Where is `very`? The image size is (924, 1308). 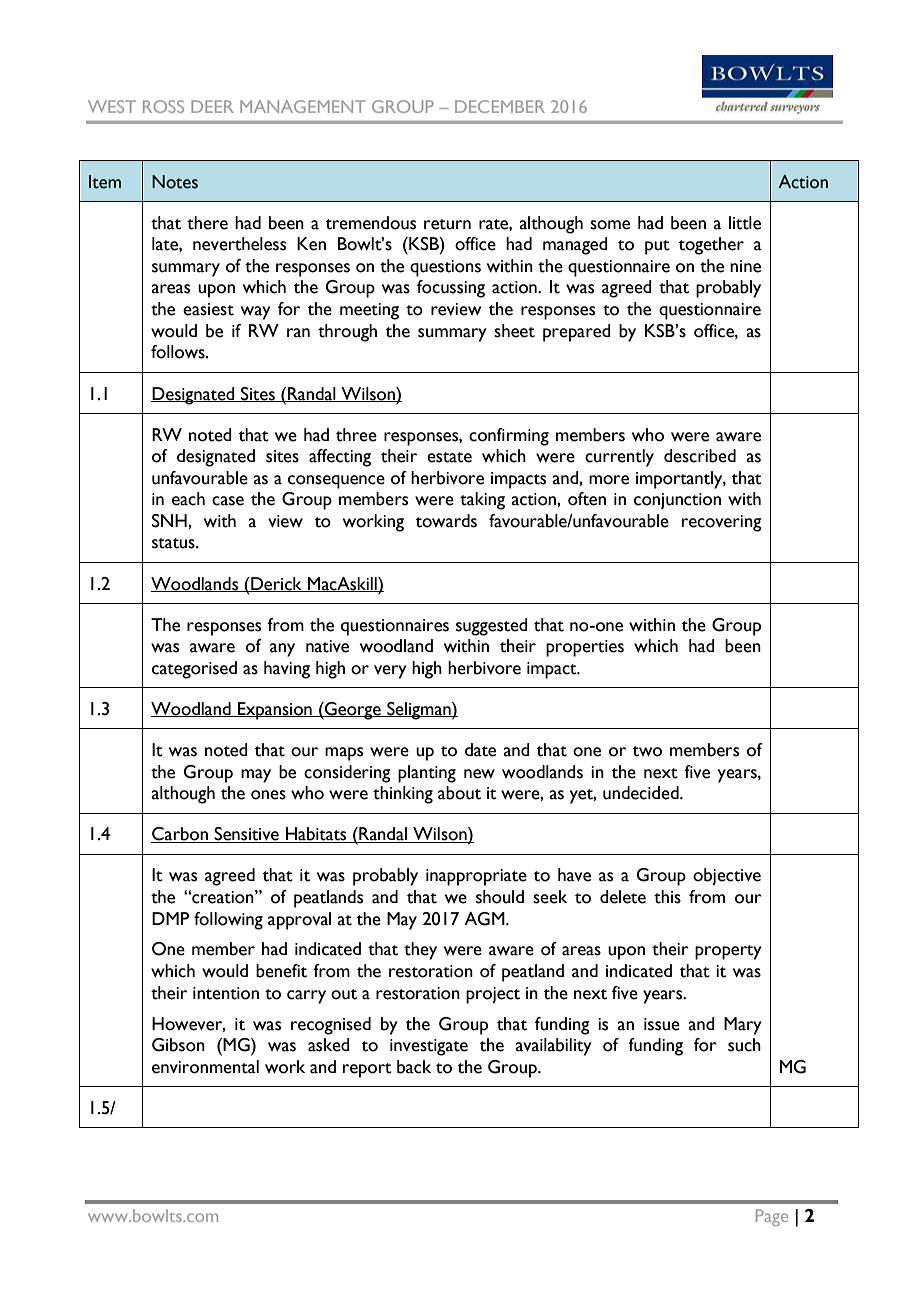
very is located at coordinates (390, 672).
